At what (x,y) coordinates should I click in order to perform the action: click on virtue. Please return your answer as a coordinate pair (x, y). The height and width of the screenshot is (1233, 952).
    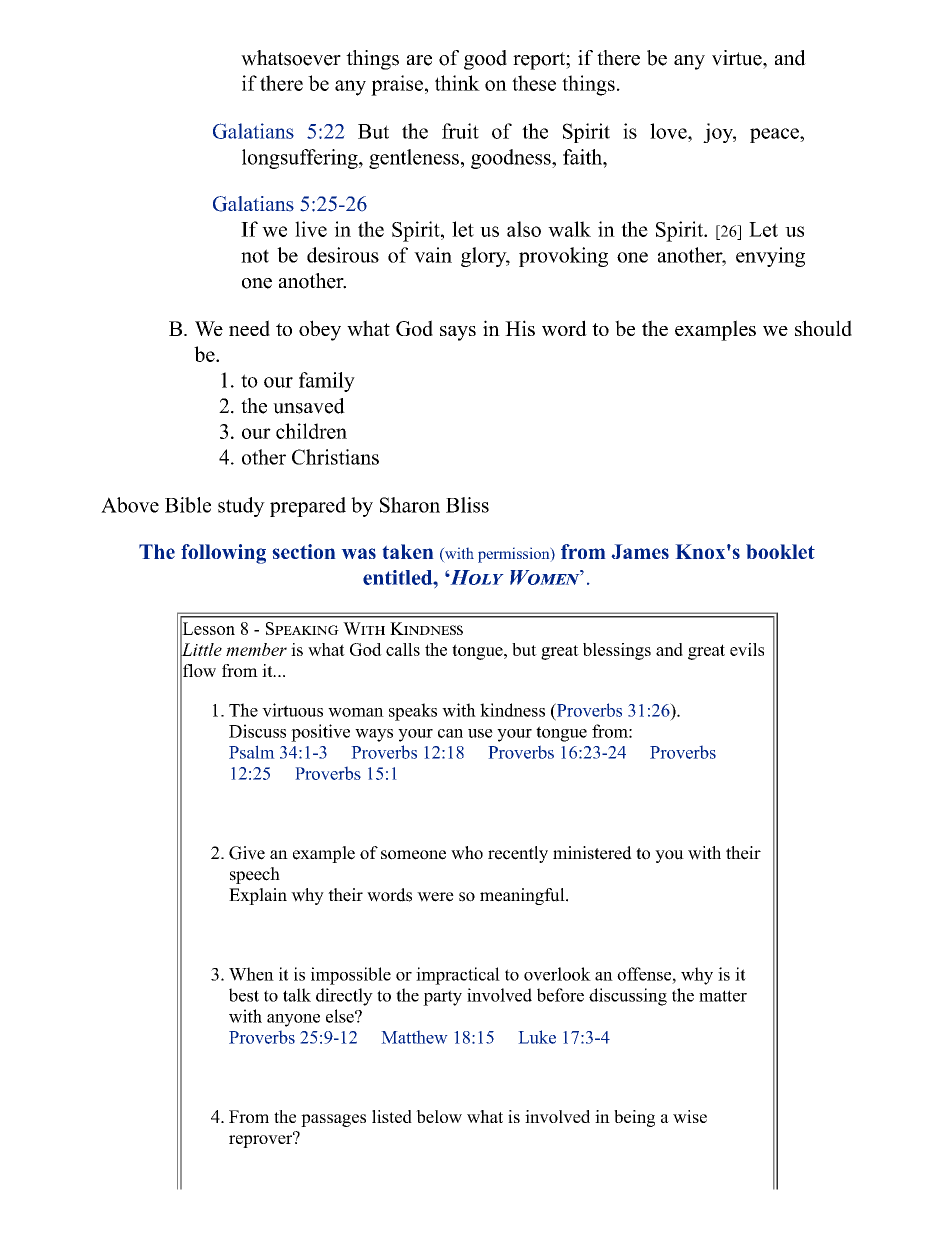
    Looking at the image, I should click on (738, 58).
